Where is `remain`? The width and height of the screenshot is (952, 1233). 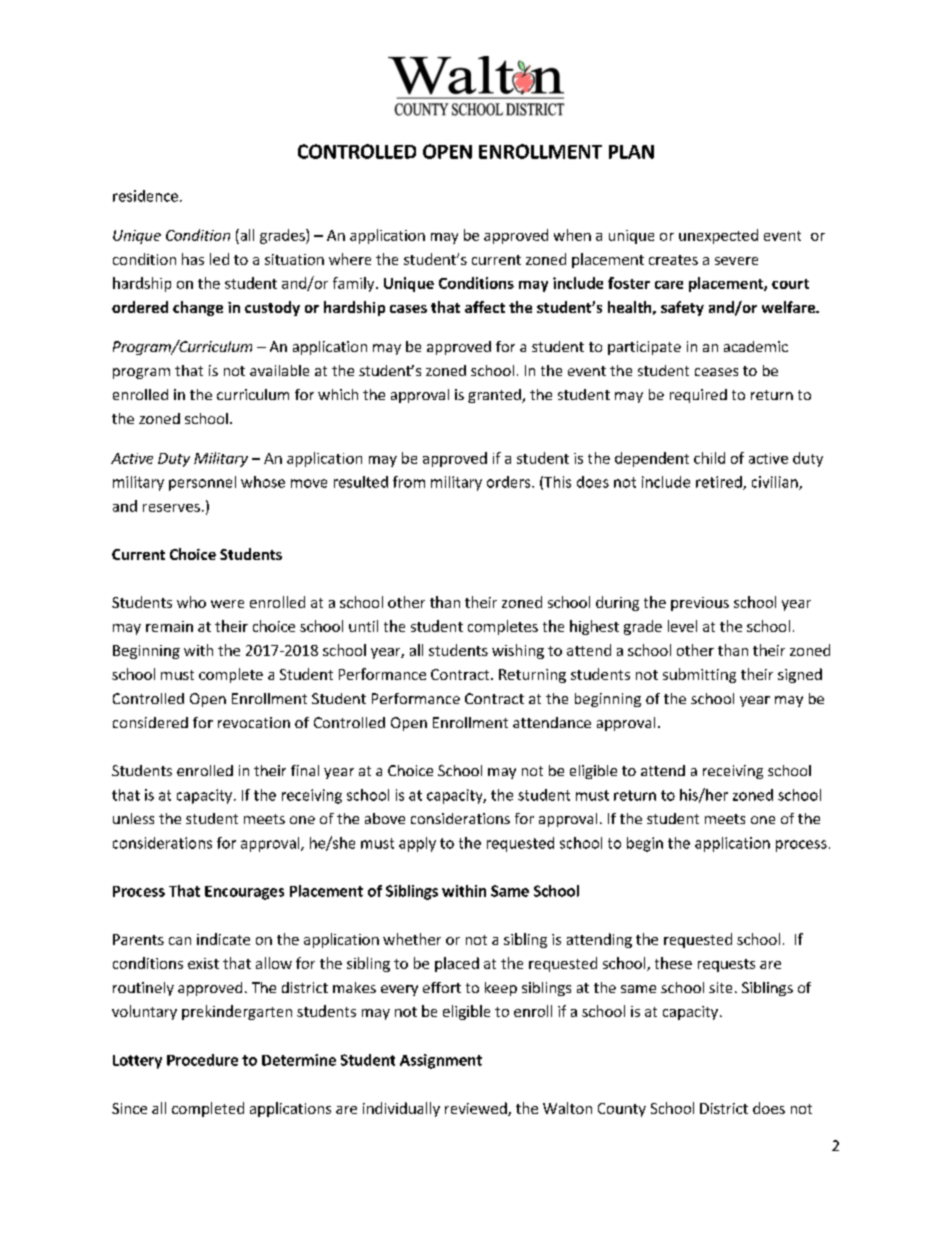 remain is located at coordinates (169, 626).
